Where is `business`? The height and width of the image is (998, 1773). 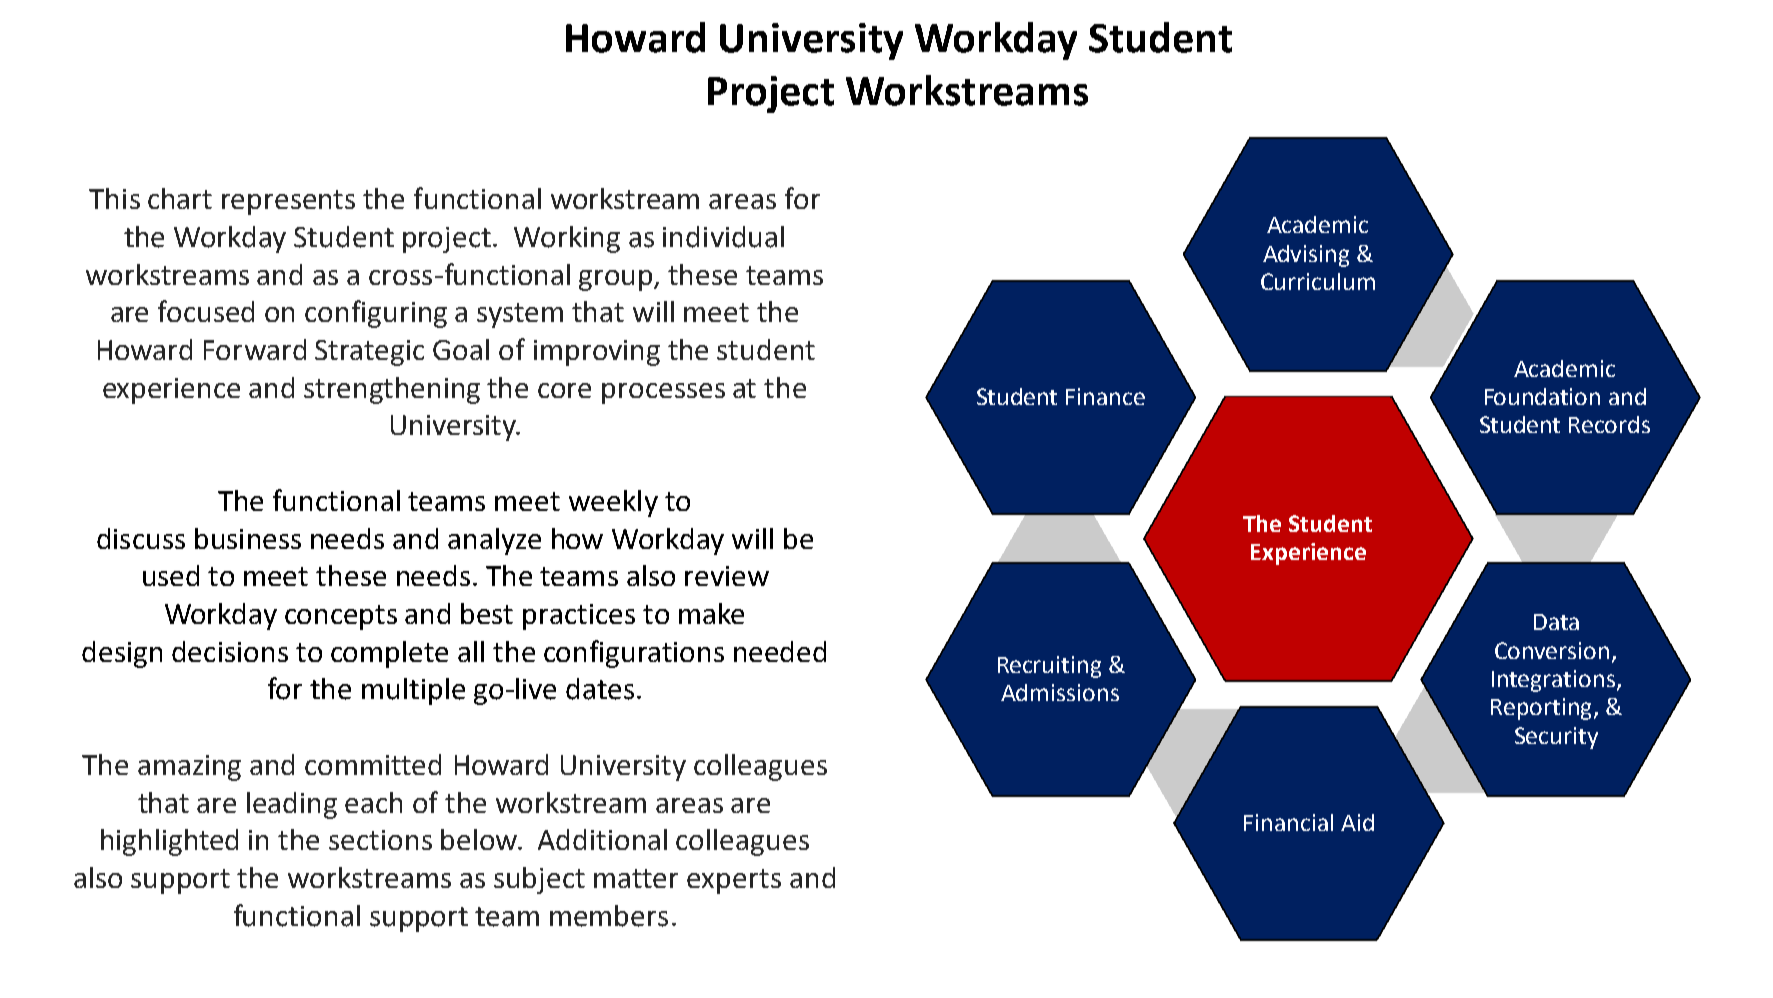 business is located at coordinates (248, 538).
